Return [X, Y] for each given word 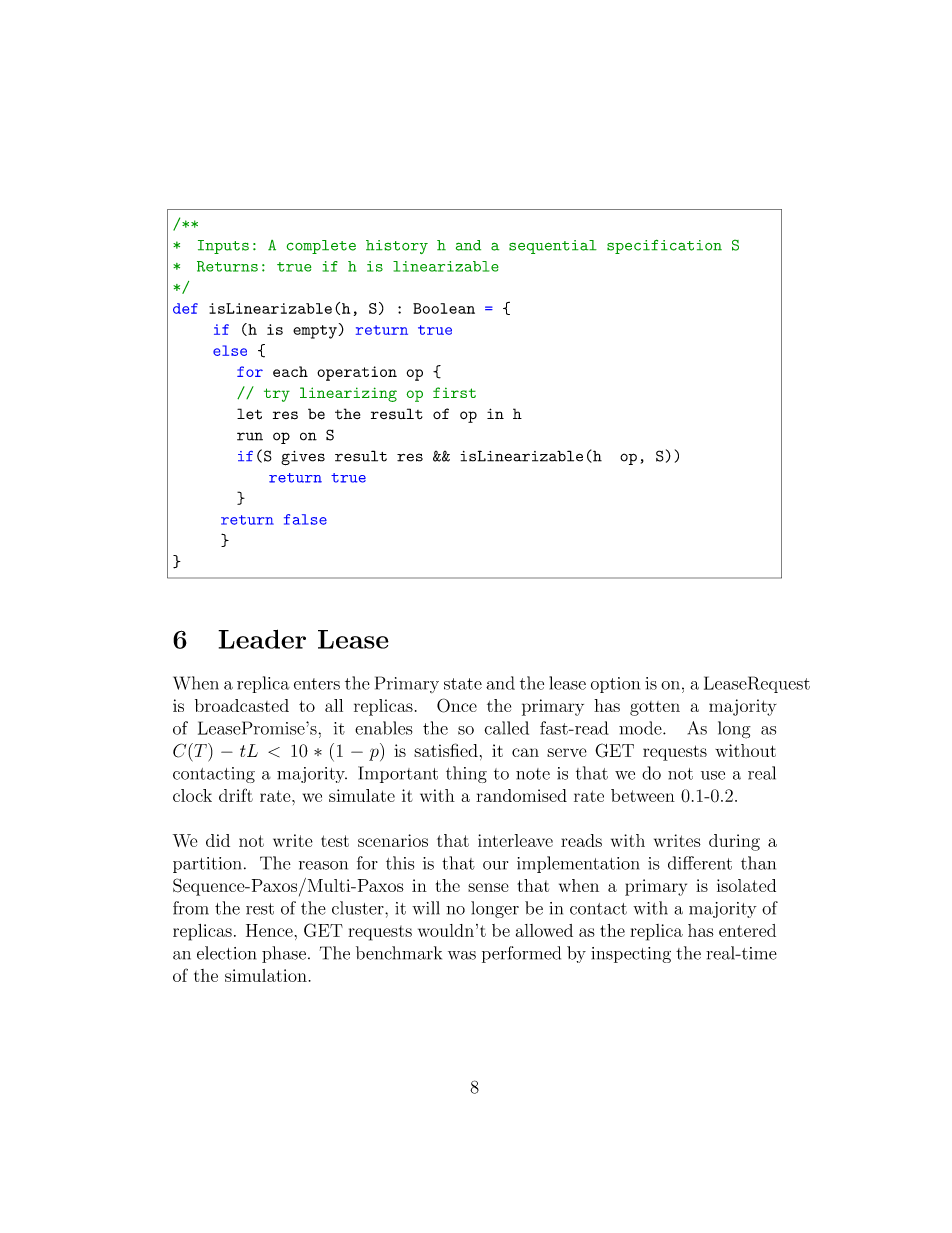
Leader [262, 639]
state [463, 684]
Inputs [223, 247]
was [462, 955]
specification [664, 246]
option [615, 685]
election [226, 953]
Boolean [444, 308]
